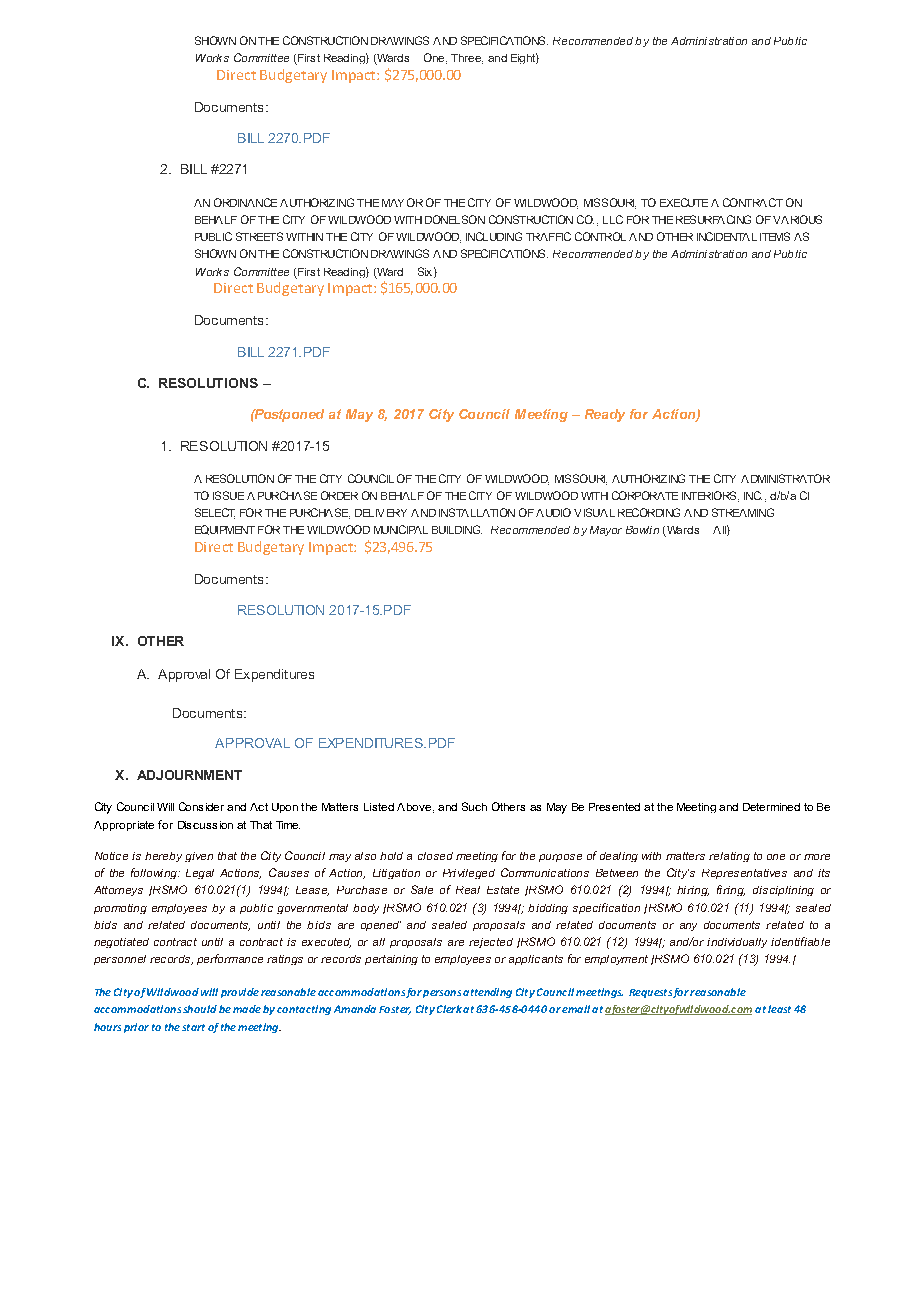 The image size is (924, 1308). What do you see at coordinates (467, 59) in the screenshot?
I see `Three` at bounding box center [467, 59].
